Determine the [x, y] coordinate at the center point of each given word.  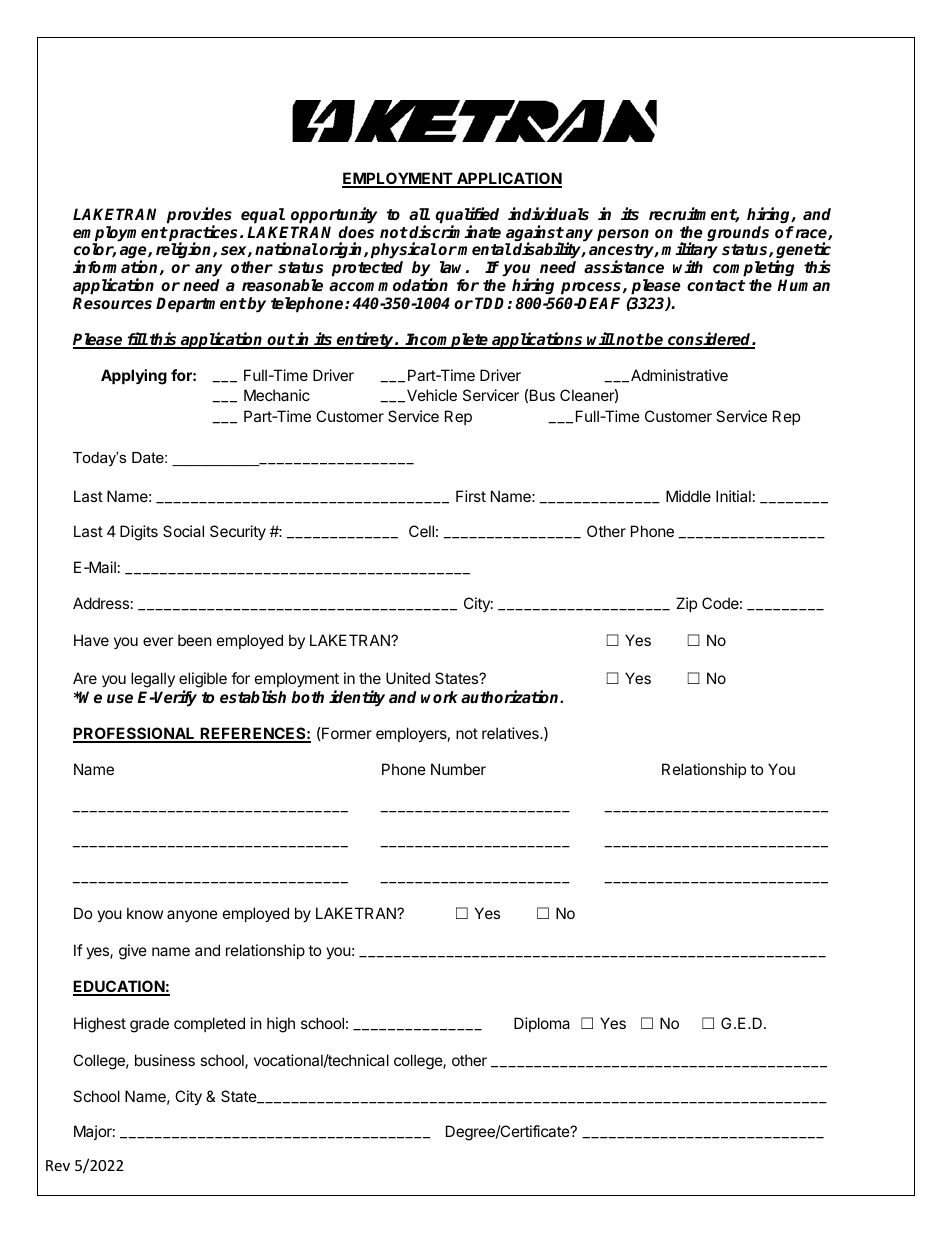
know [145, 913]
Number [458, 769]
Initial [733, 496]
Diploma [542, 1024]
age [134, 254]
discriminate [455, 232]
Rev [58, 1165]
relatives [511, 733]
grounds [738, 233]
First [471, 496]
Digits [139, 533]
